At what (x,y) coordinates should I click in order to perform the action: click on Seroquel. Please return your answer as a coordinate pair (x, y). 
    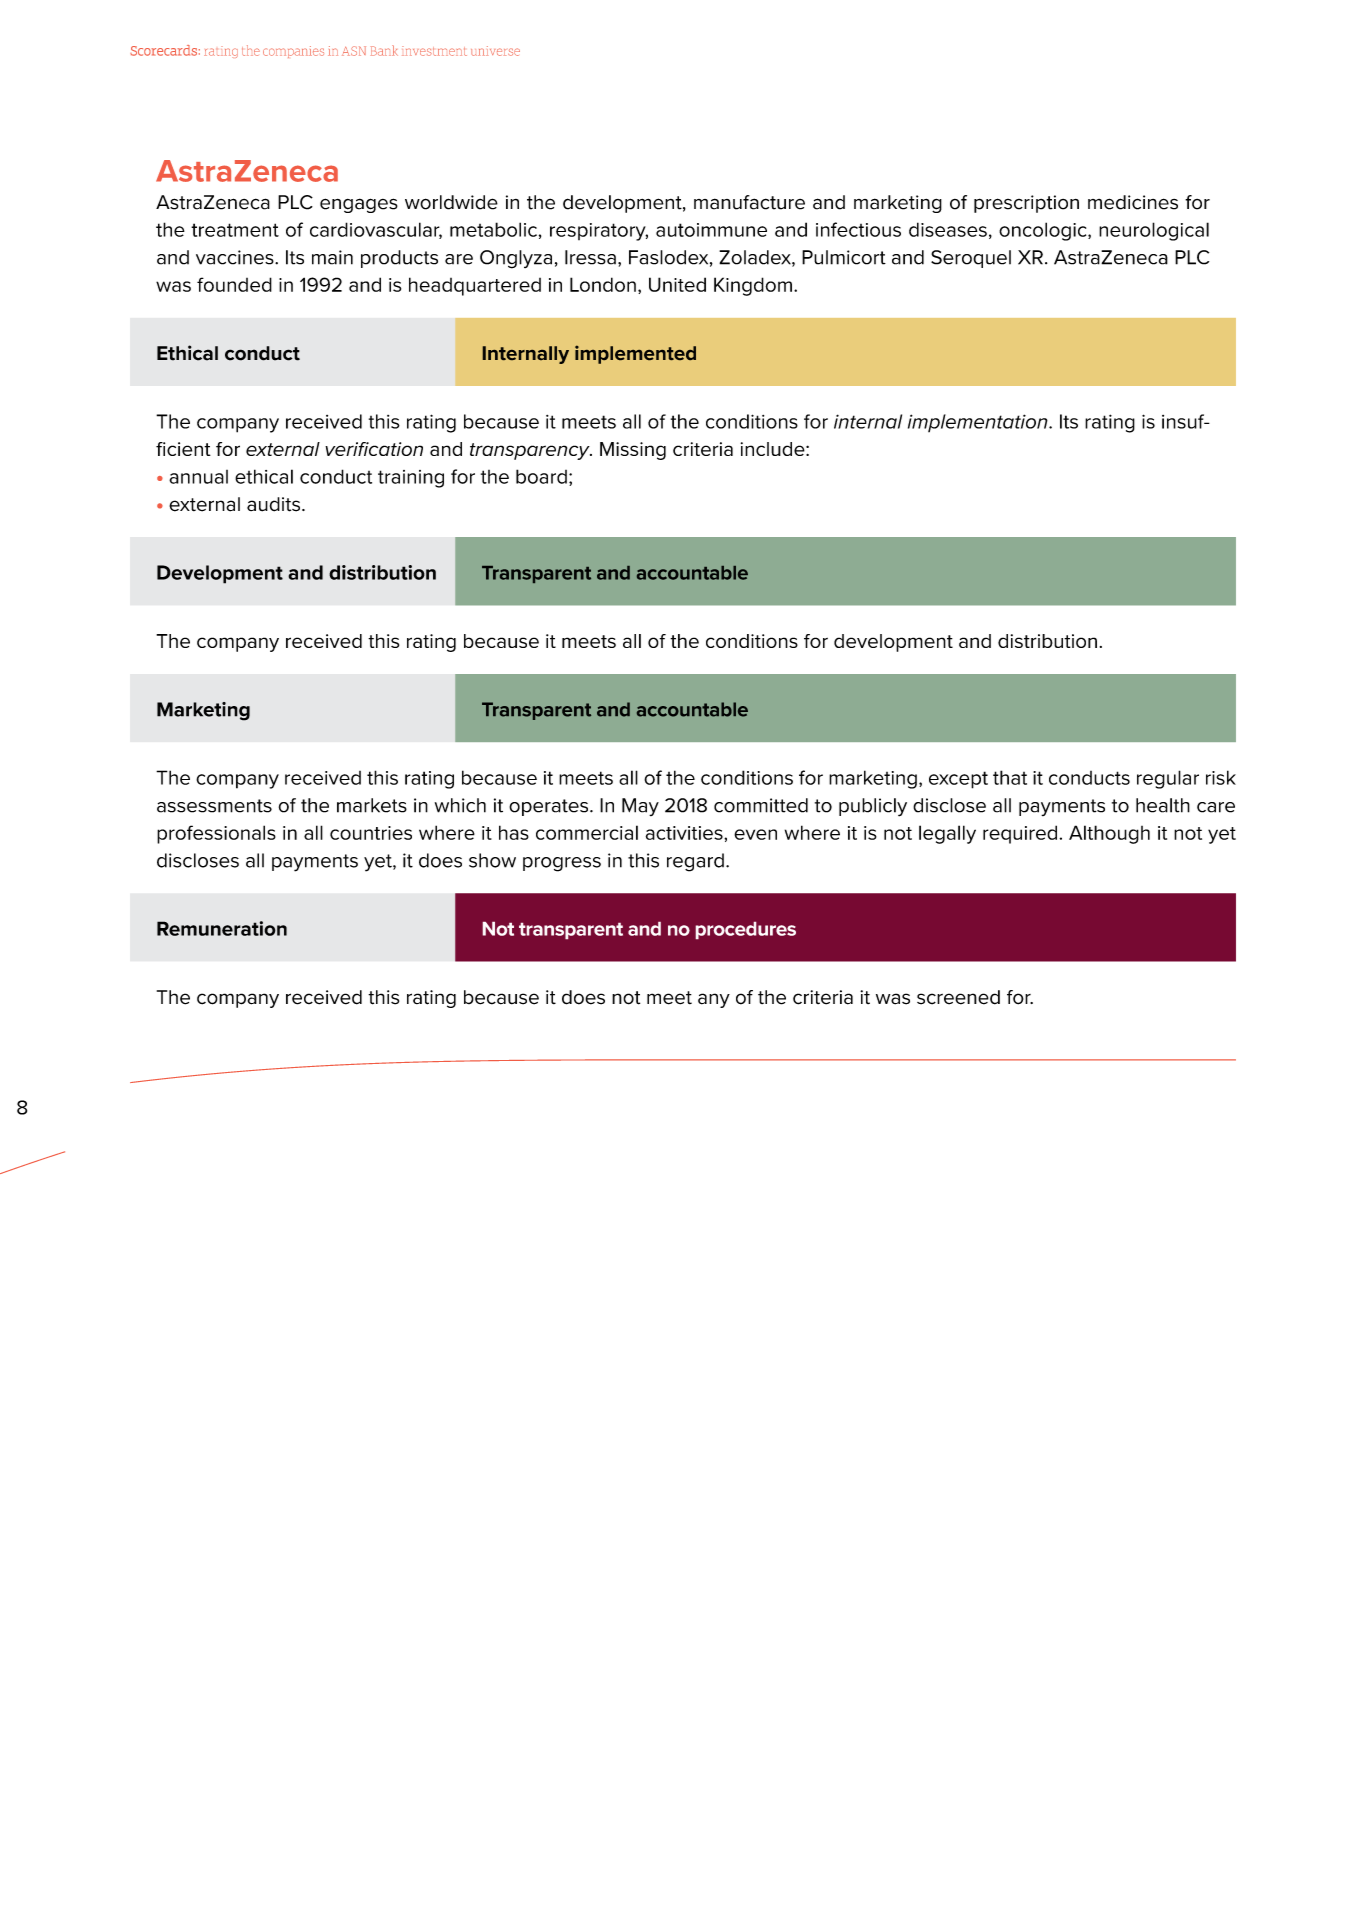
    Looking at the image, I should click on (971, 259).
